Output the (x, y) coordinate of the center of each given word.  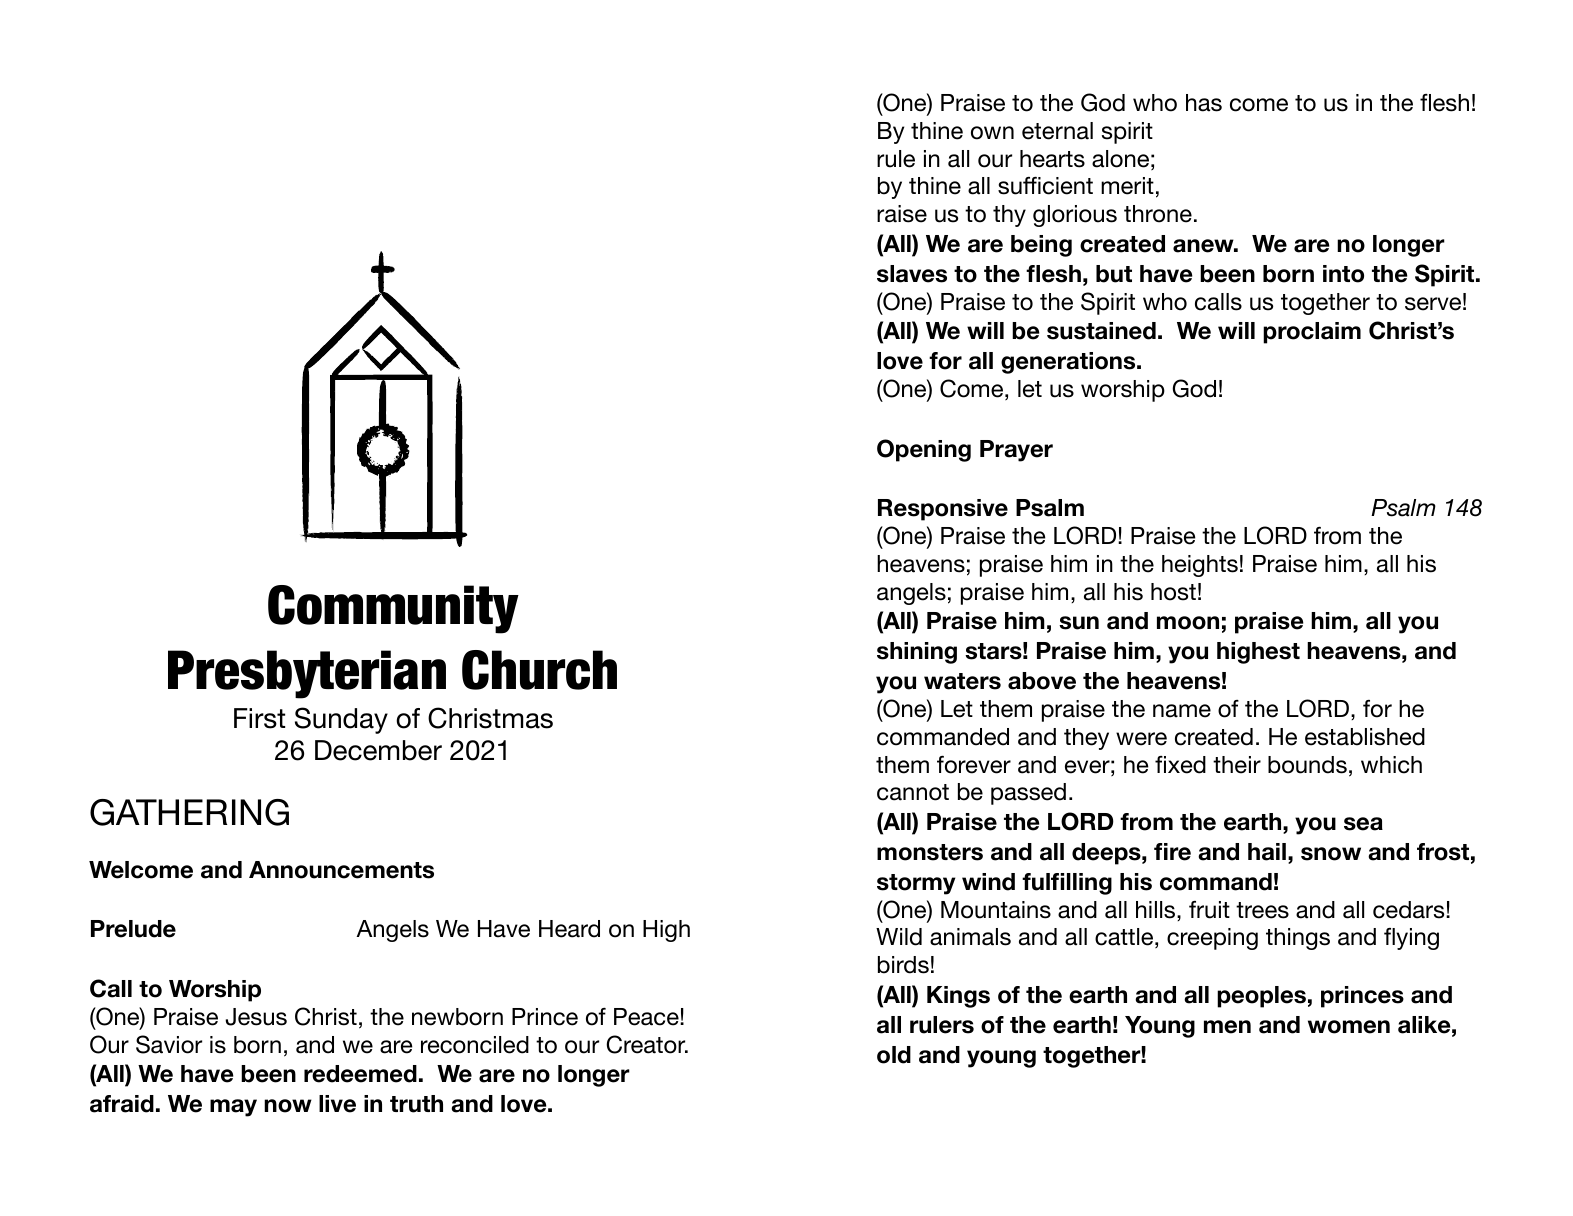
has (1204, 103)
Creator (647, 1044)
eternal (1057, 131)
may (233, 1108)
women (1349, 1027)
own (992, 133)
